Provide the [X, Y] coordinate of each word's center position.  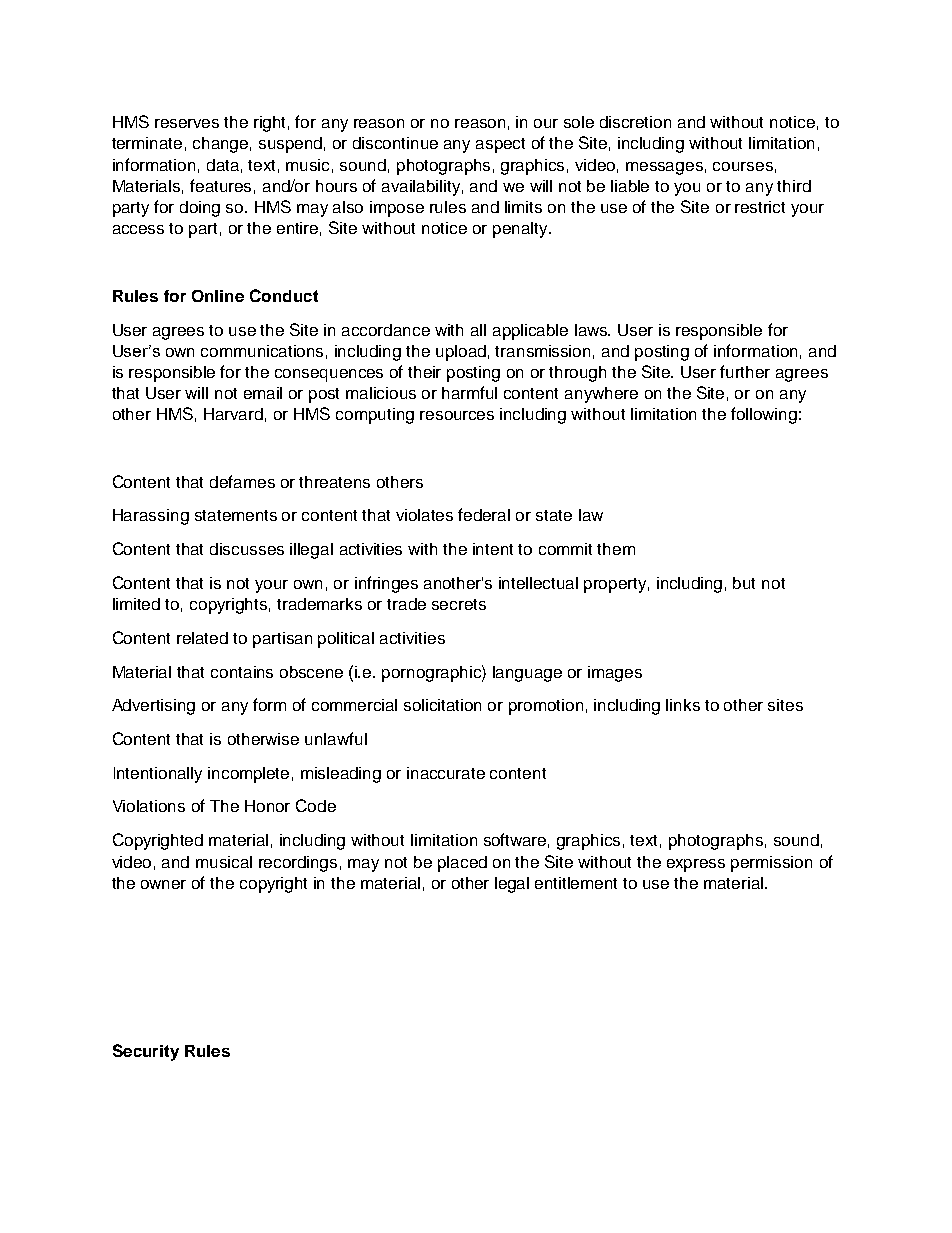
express [696, 865]
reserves [187, 123]
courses [743, 166]
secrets [459, 604]
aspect [500, 145]
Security [146, 1052]
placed [462, 864]
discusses [247, 549]
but [744, 583]
